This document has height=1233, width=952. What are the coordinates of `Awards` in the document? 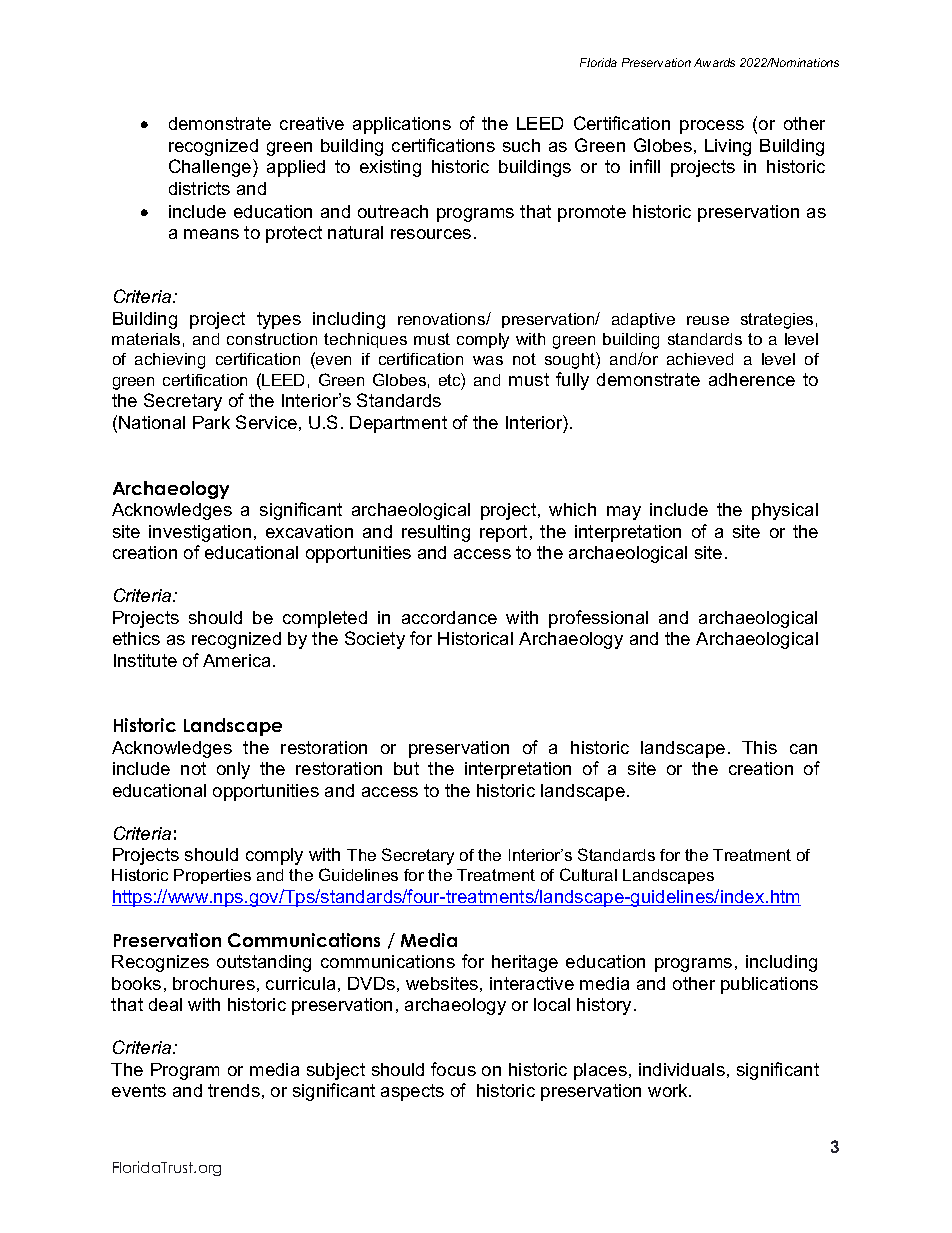 It's located at (714, 62).
